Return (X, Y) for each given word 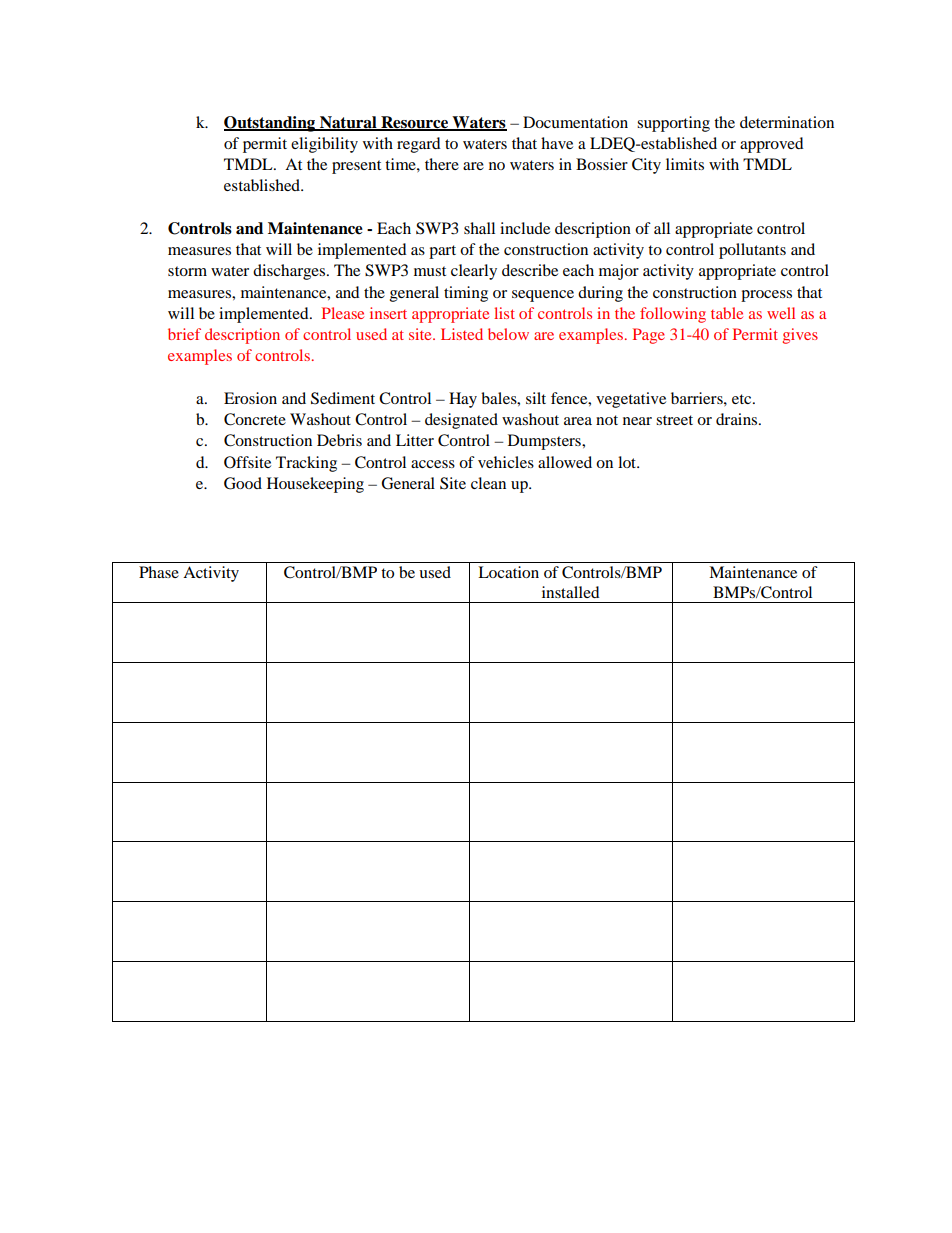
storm (187, 271)
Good (243, 483)
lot (628, 462)
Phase (159, 572)
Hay (463, 400)
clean (488, 483)
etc (743, 399)
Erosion (250, 398)
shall (479, 228)
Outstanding (271, 124)
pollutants (752, 251)
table (727, 313)
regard (419, 145)
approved (772, 145)
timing (466, 294)
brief (184, 334)
